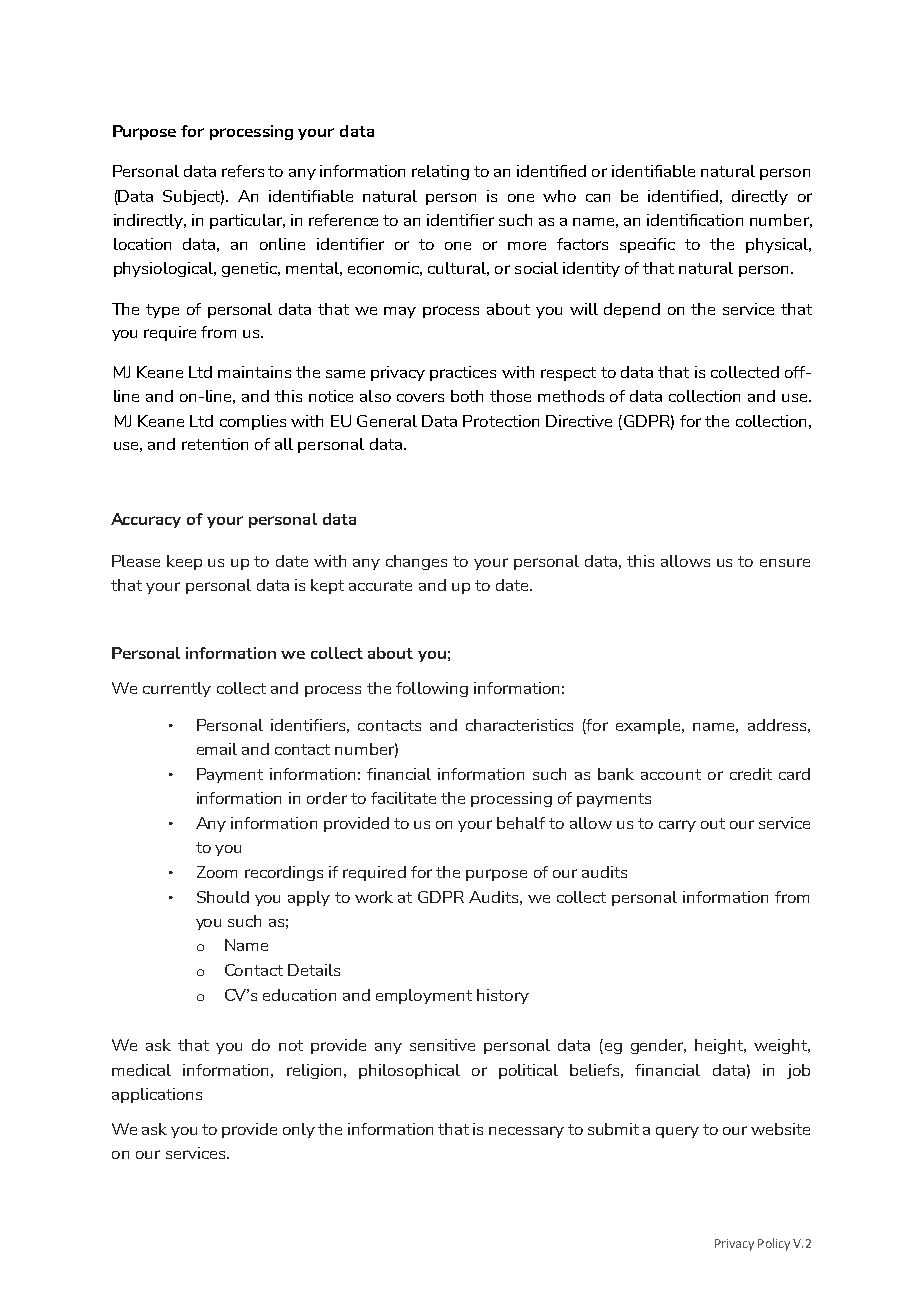  What do you see at coordinates (695, 220) in the screenshot?
I see `identification` at bounding box center [695, 220].
